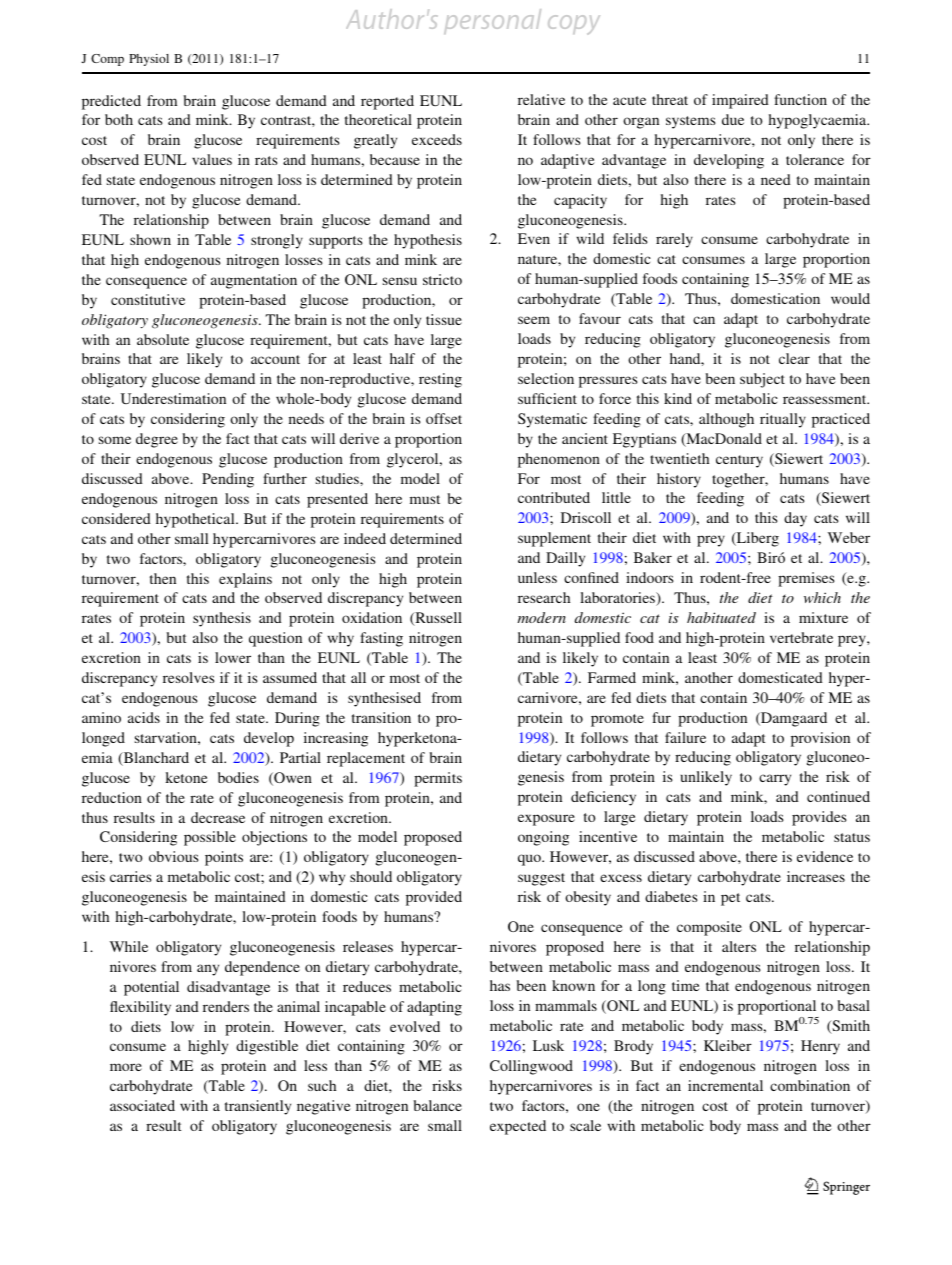 The width and height of the page is (952, 1265). I want to click on Physiol, so click(149, 60).
